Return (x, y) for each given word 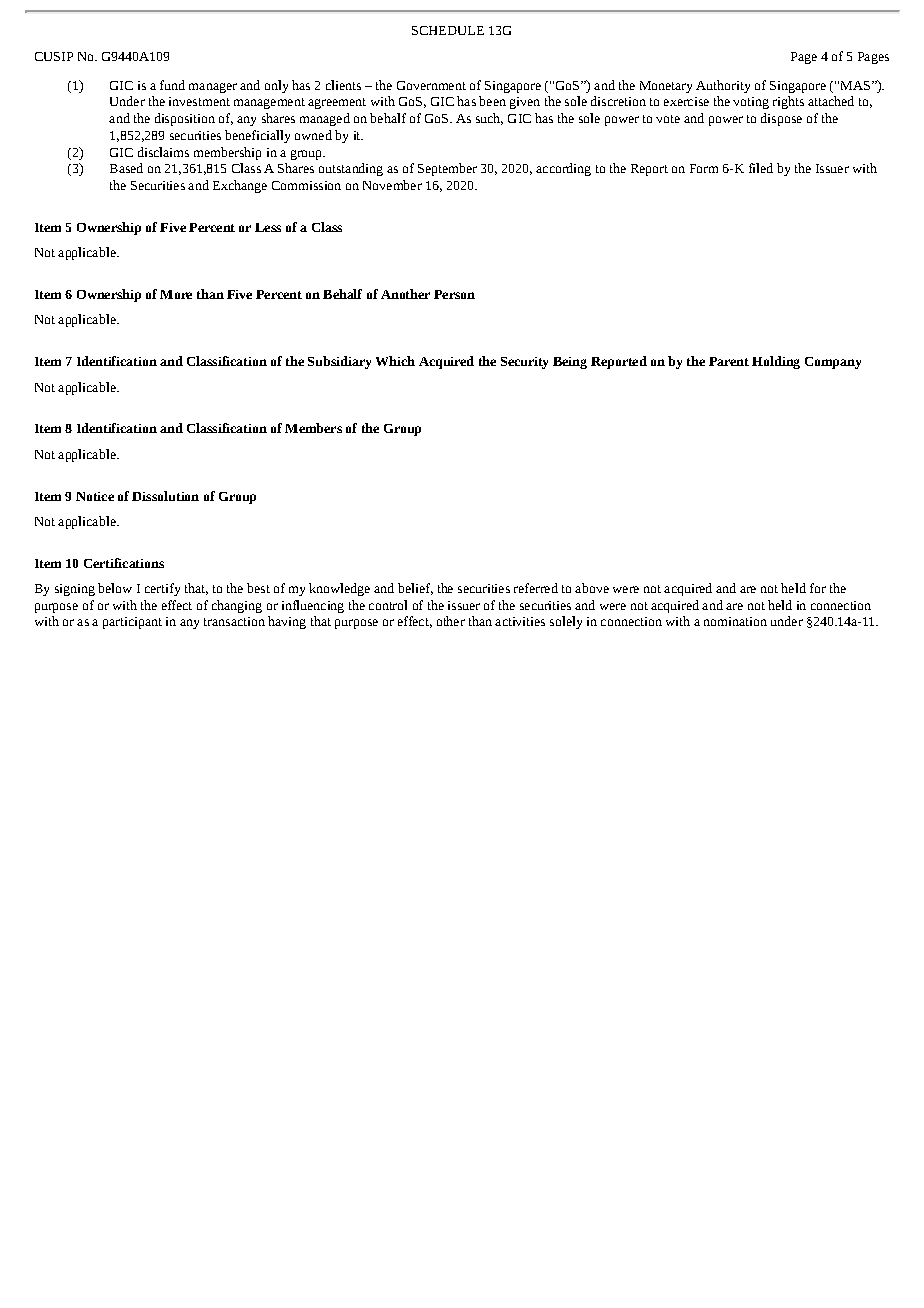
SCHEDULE (448, 30)
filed (761, 168)
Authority (723, 86)
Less (268, 227)
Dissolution (165, 496)
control (388, 605)
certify (162, 589)
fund (172, 85)
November (392, 185)
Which (395, 361)
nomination (735, 621)
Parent (729, 361)
